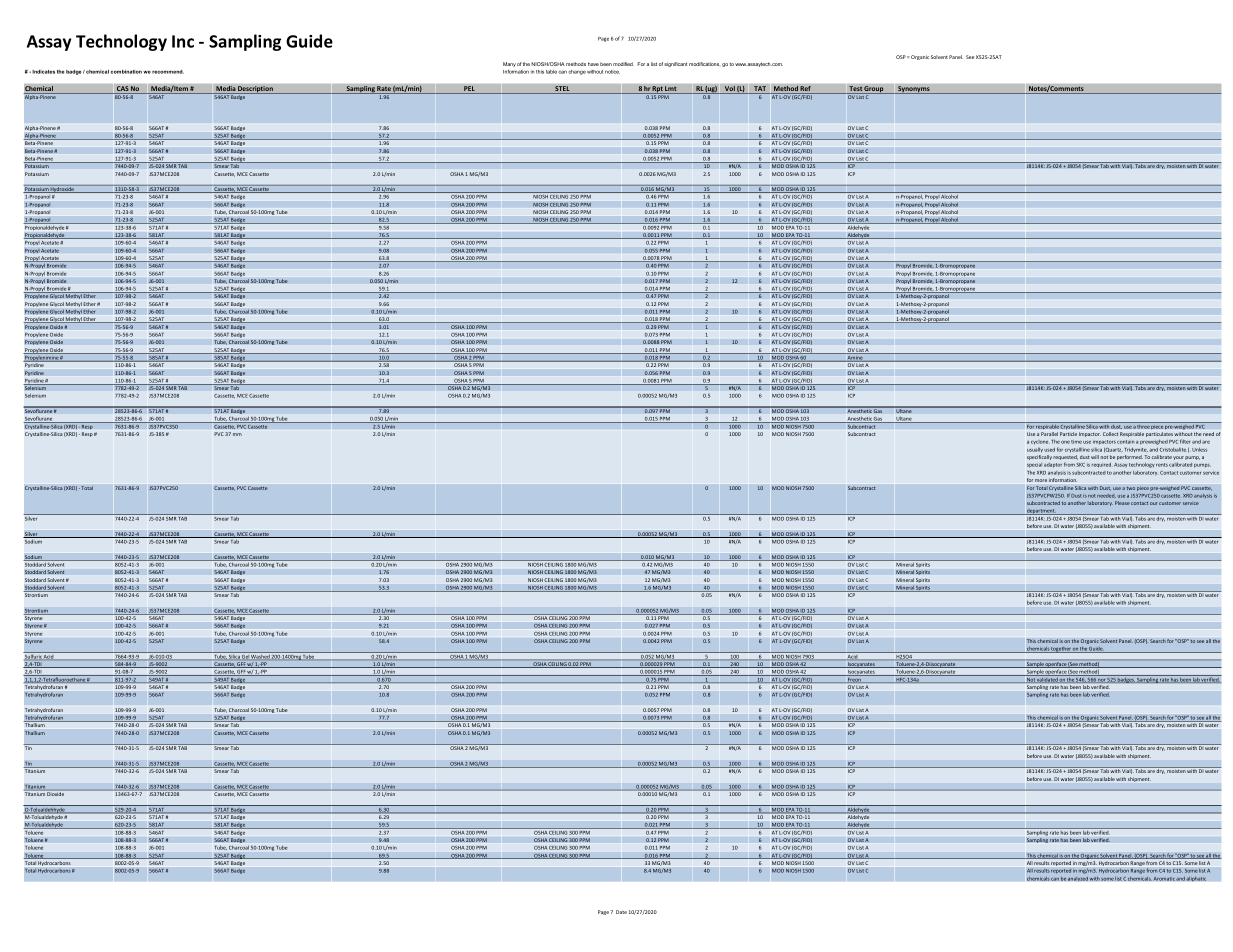 The width and height of the image is (1233, 952). I want to click on specifically, so click(1039, 457).
